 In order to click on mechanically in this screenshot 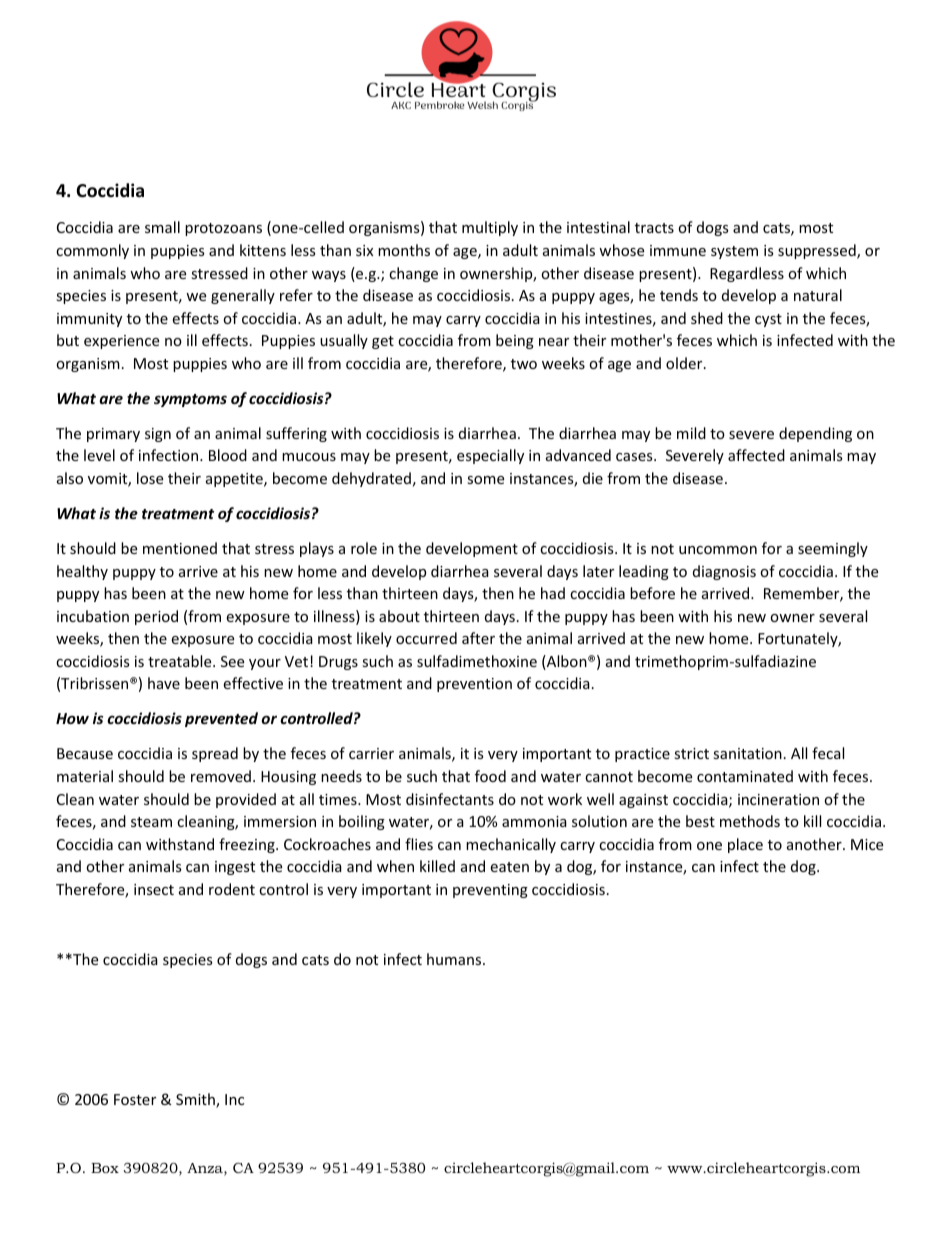, I will do `click(511, 845)`.
